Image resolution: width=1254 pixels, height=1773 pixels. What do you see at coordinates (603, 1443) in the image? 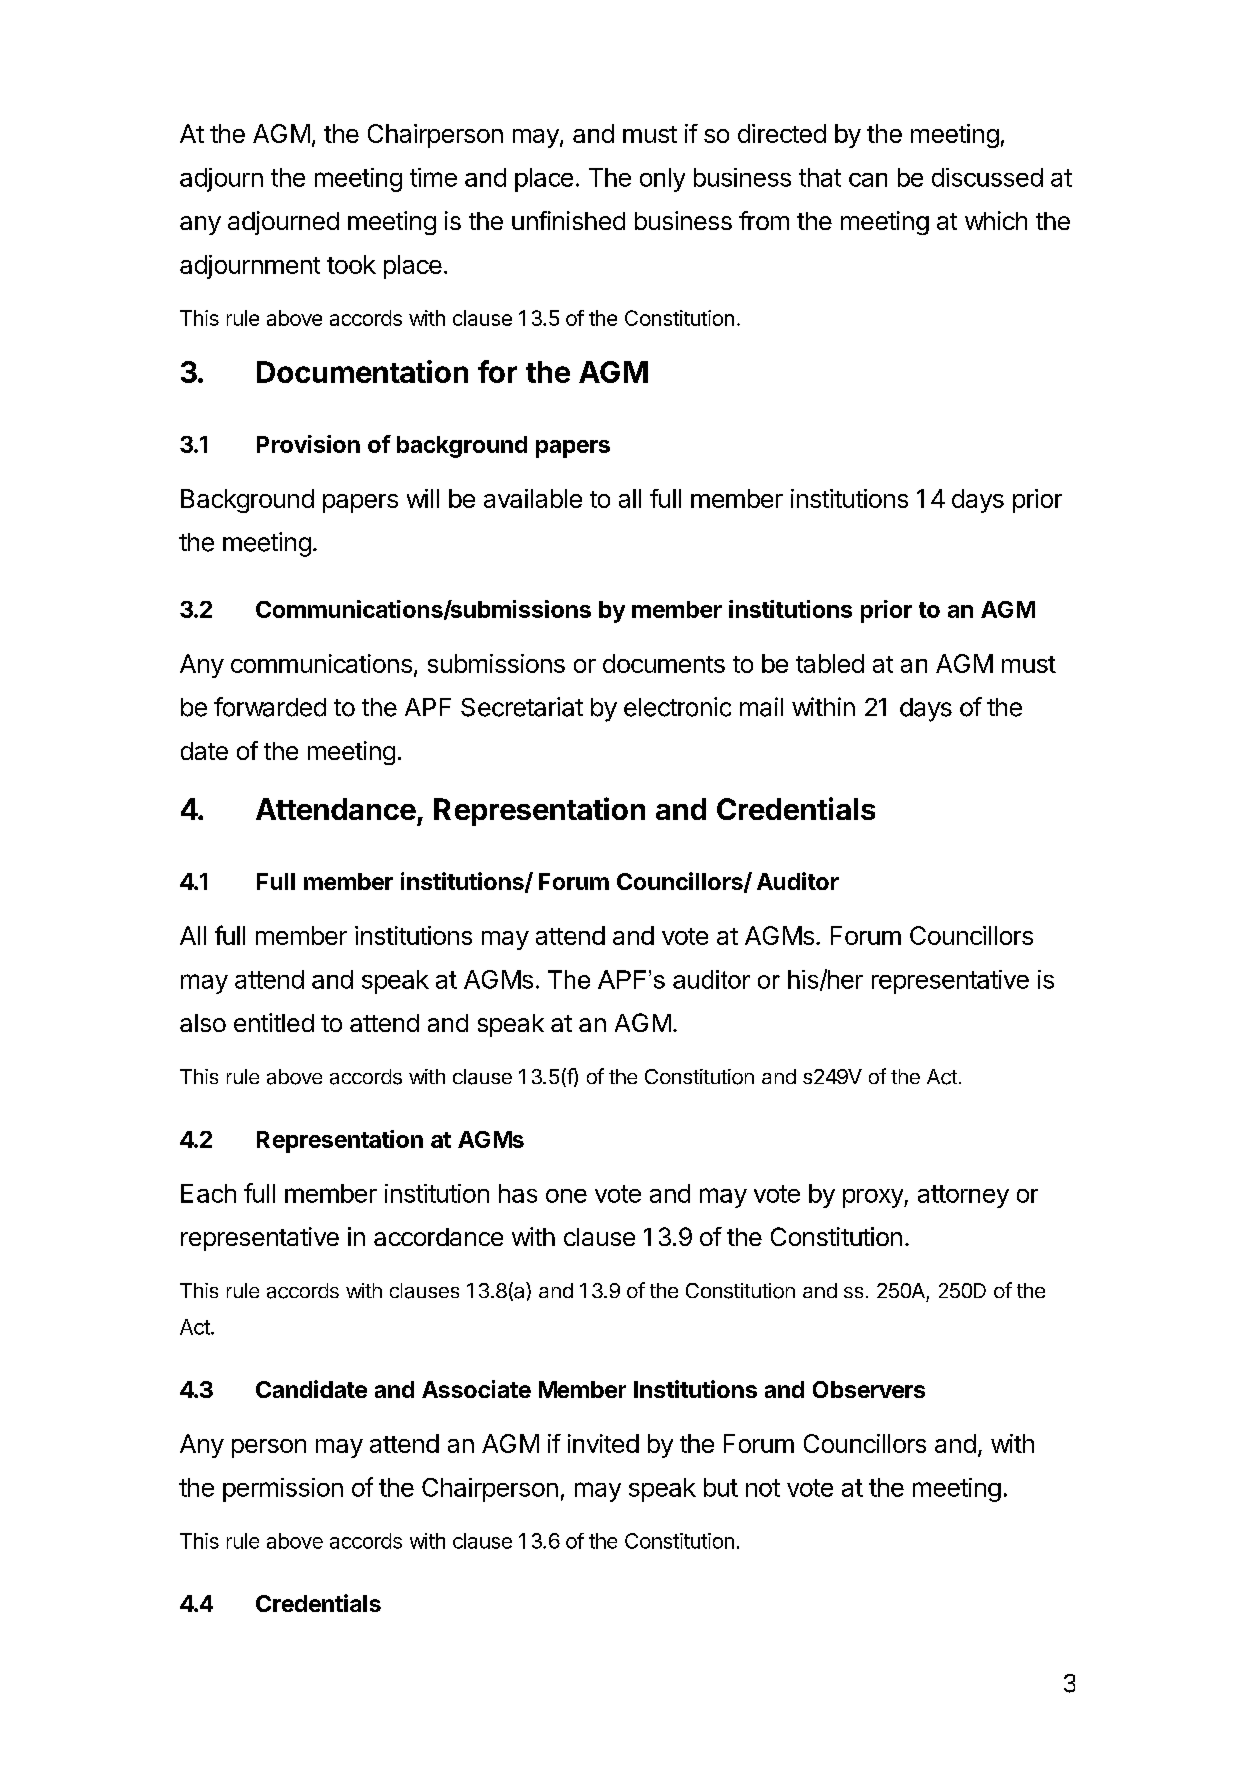
I see `invited` at bounding box center [603, 1443].
